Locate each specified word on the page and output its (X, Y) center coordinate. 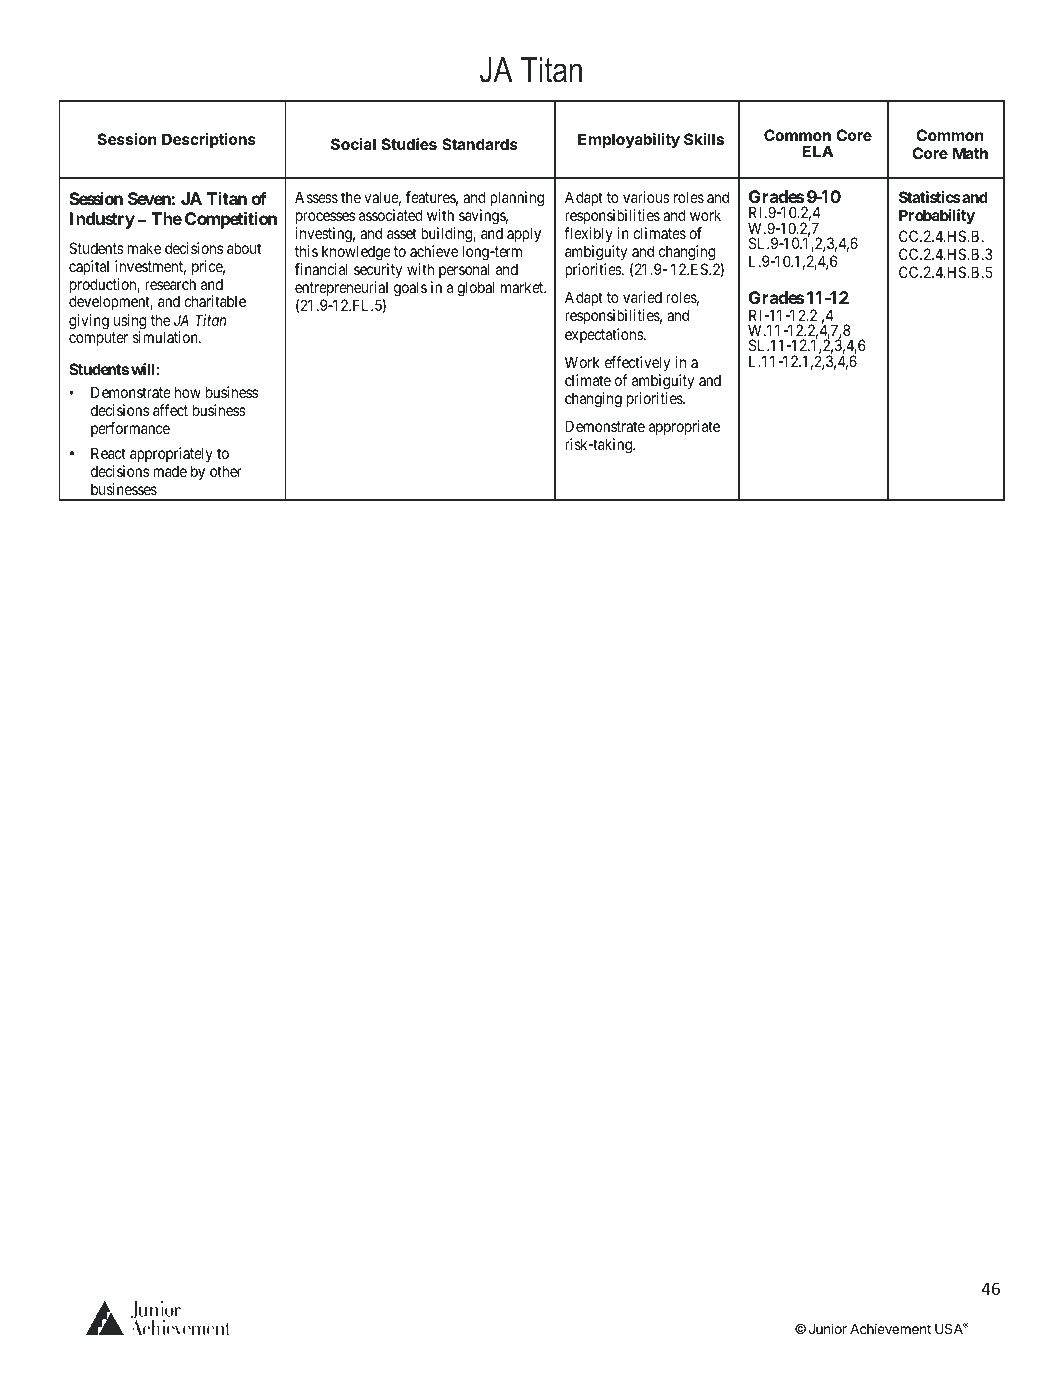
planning (517, 199)
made (170, 471)
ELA (818, 151)
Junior (828, 1328)
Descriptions (209, 140)
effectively (637, 364)
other (226, 471)
